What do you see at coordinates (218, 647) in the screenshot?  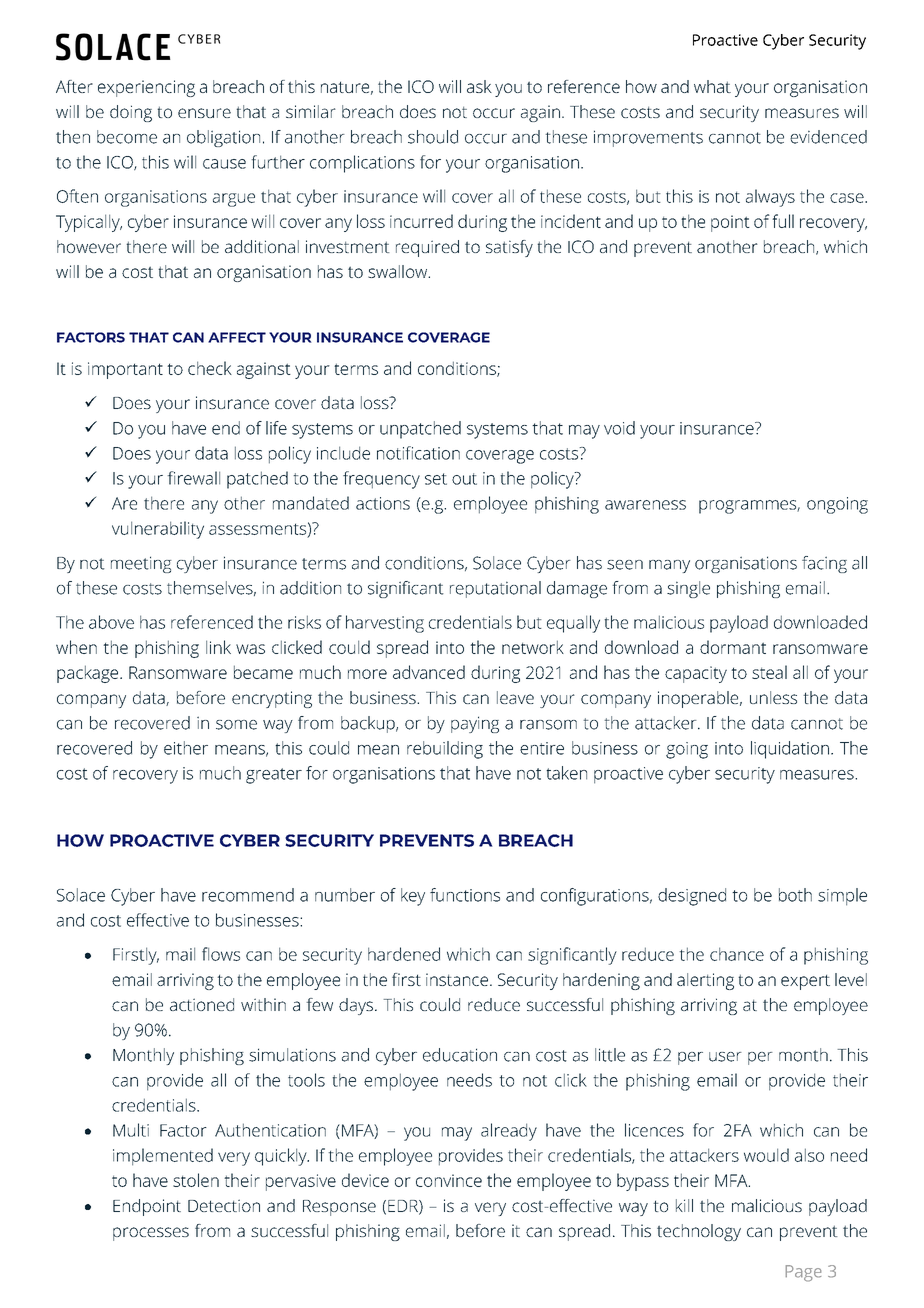 I see `link` at bounding box center [218, 647].
